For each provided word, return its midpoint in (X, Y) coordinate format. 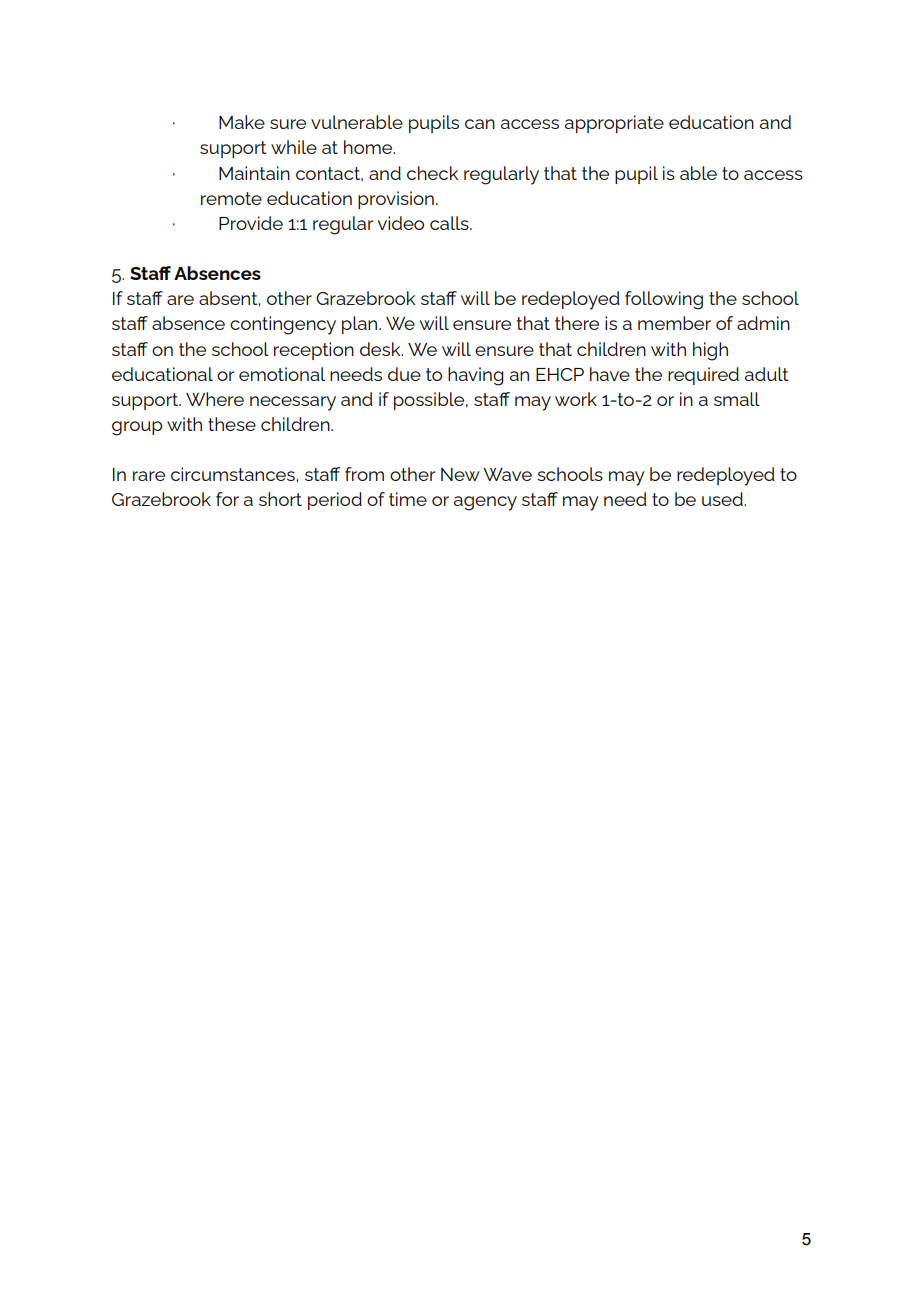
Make (242, 122)
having (476, 376)
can (480, 124)
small (737, 399)
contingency (283, 325)
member (674, 323)
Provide (251, 223)
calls (450, 223)
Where (215, 399)
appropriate (614, 124)
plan (361, 325)
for (227, 499)
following (664, 300)
